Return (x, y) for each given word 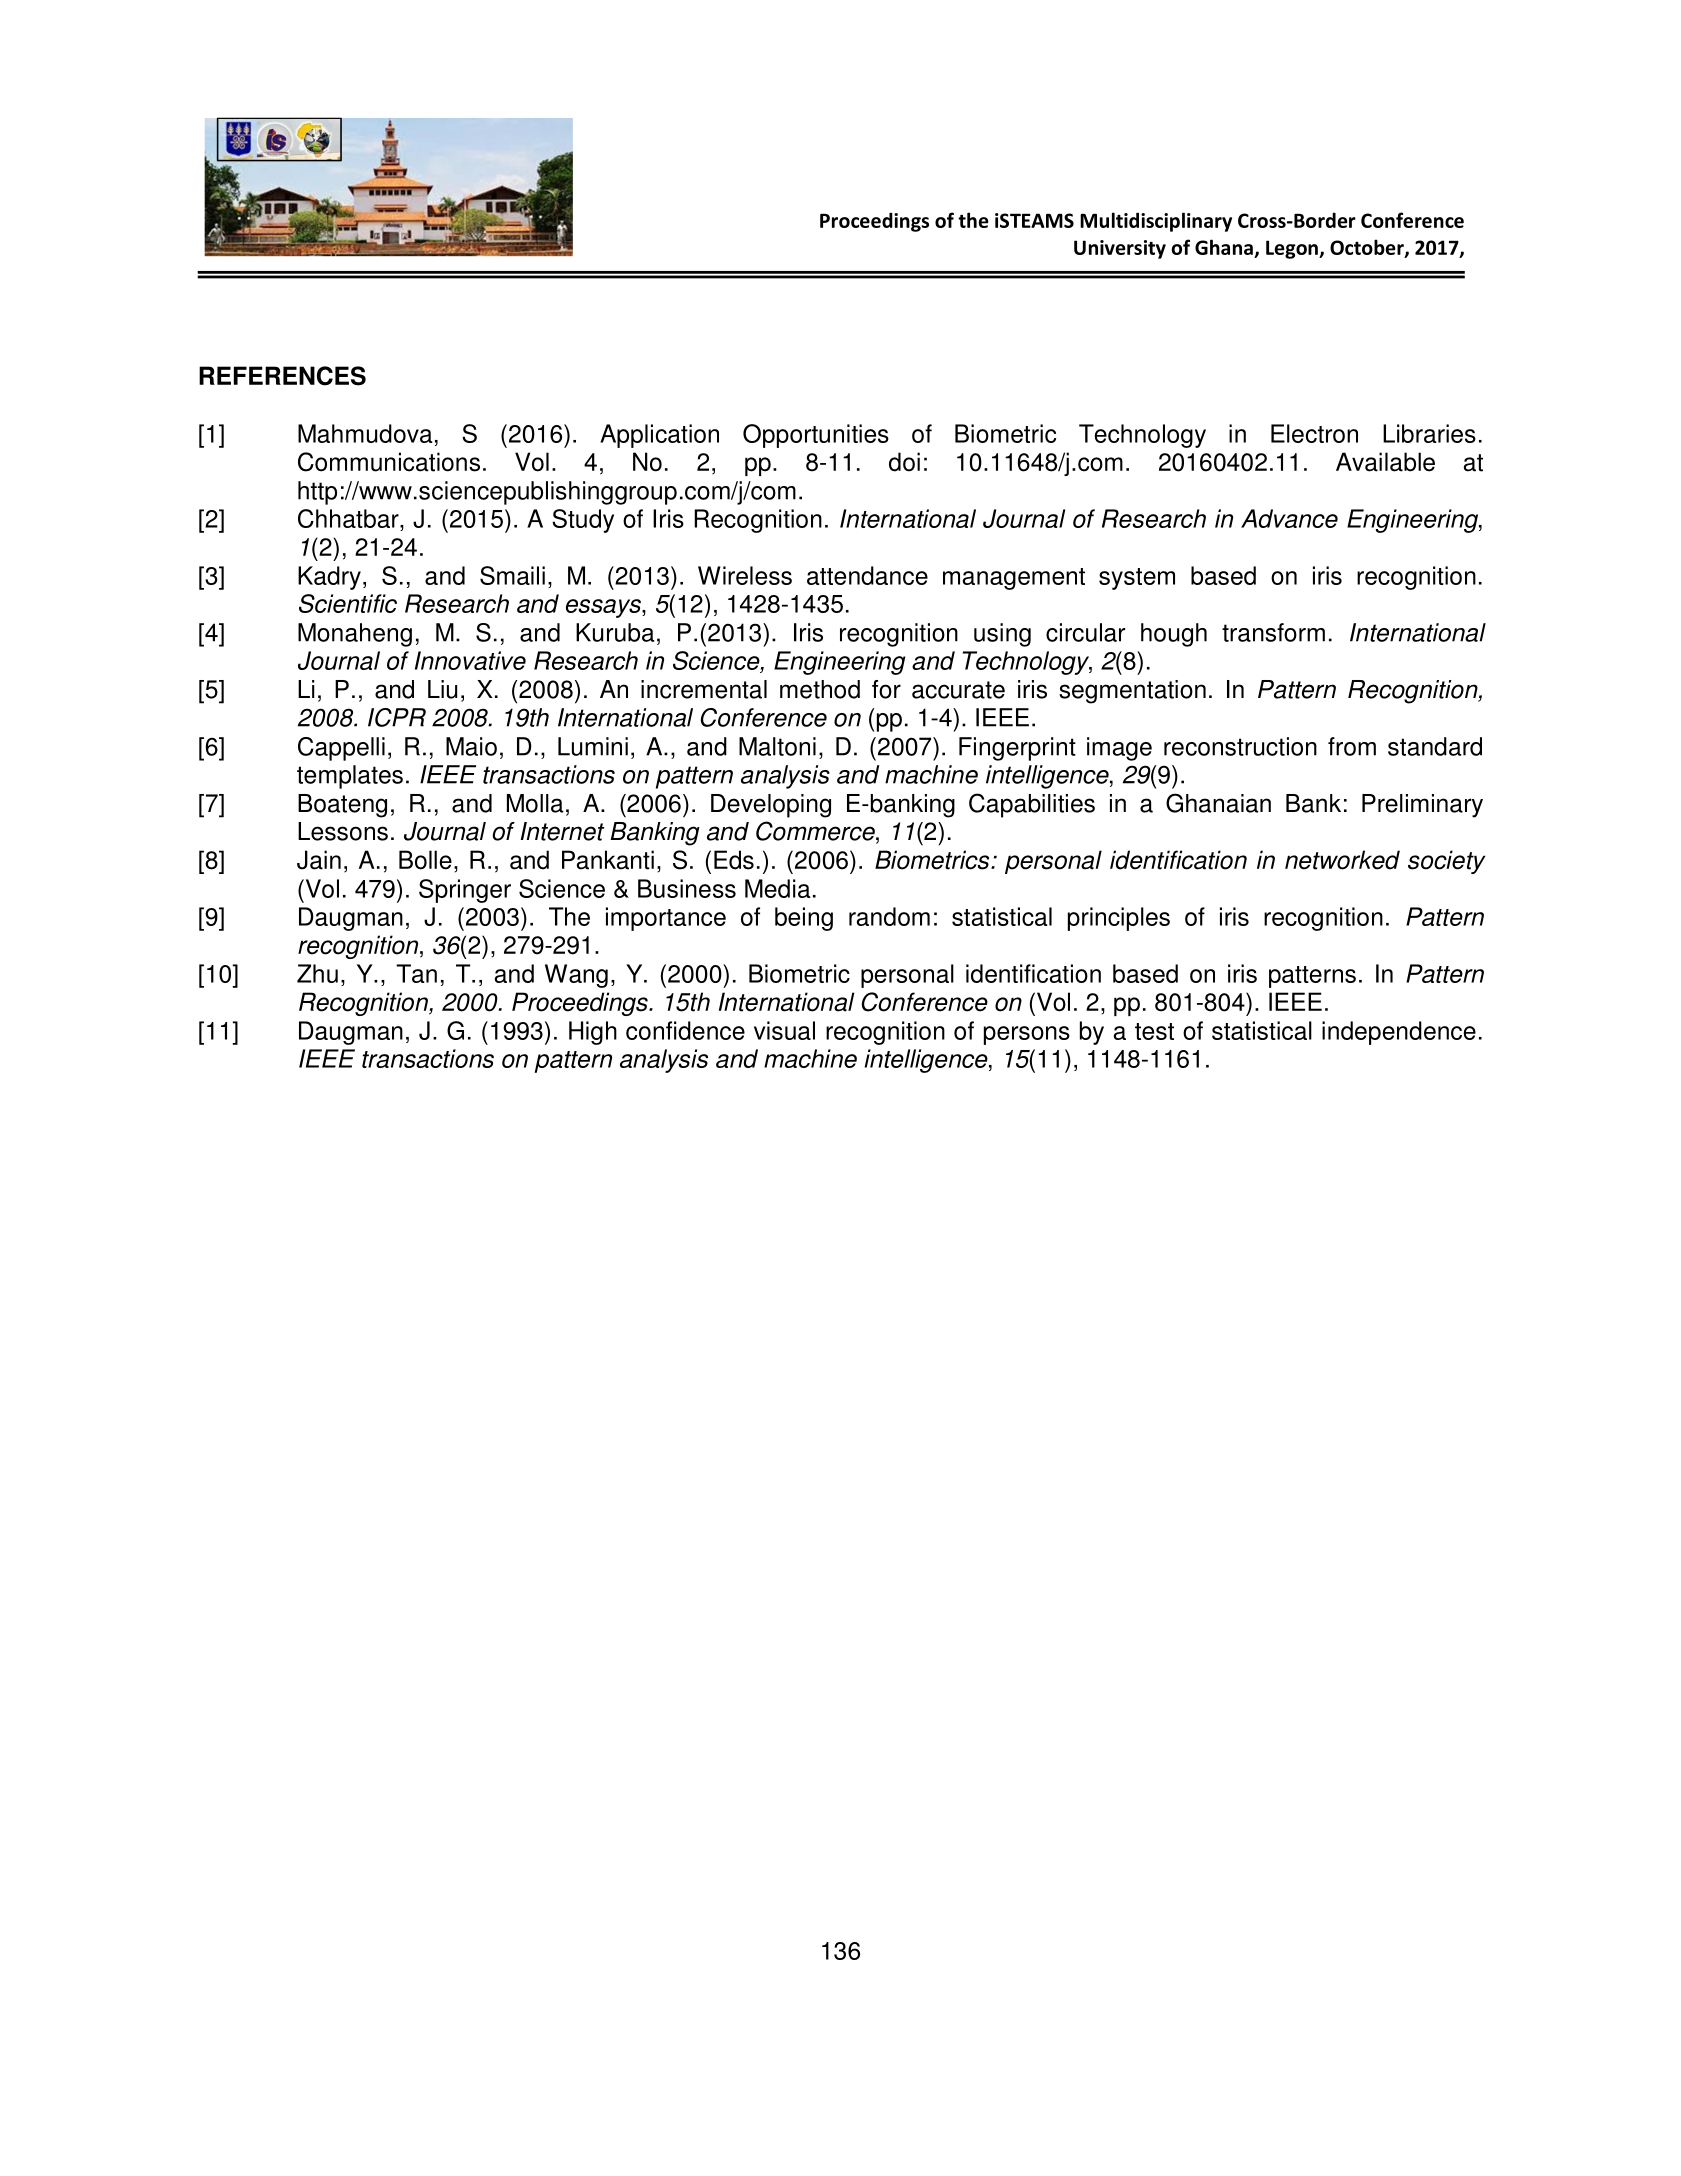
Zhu (317, 973)
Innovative (470, 660)
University (1120, 249)
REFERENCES (282, 376)
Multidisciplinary (1156, 222)
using (1002, 635)
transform (1273, 632)
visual (784, 1030)
